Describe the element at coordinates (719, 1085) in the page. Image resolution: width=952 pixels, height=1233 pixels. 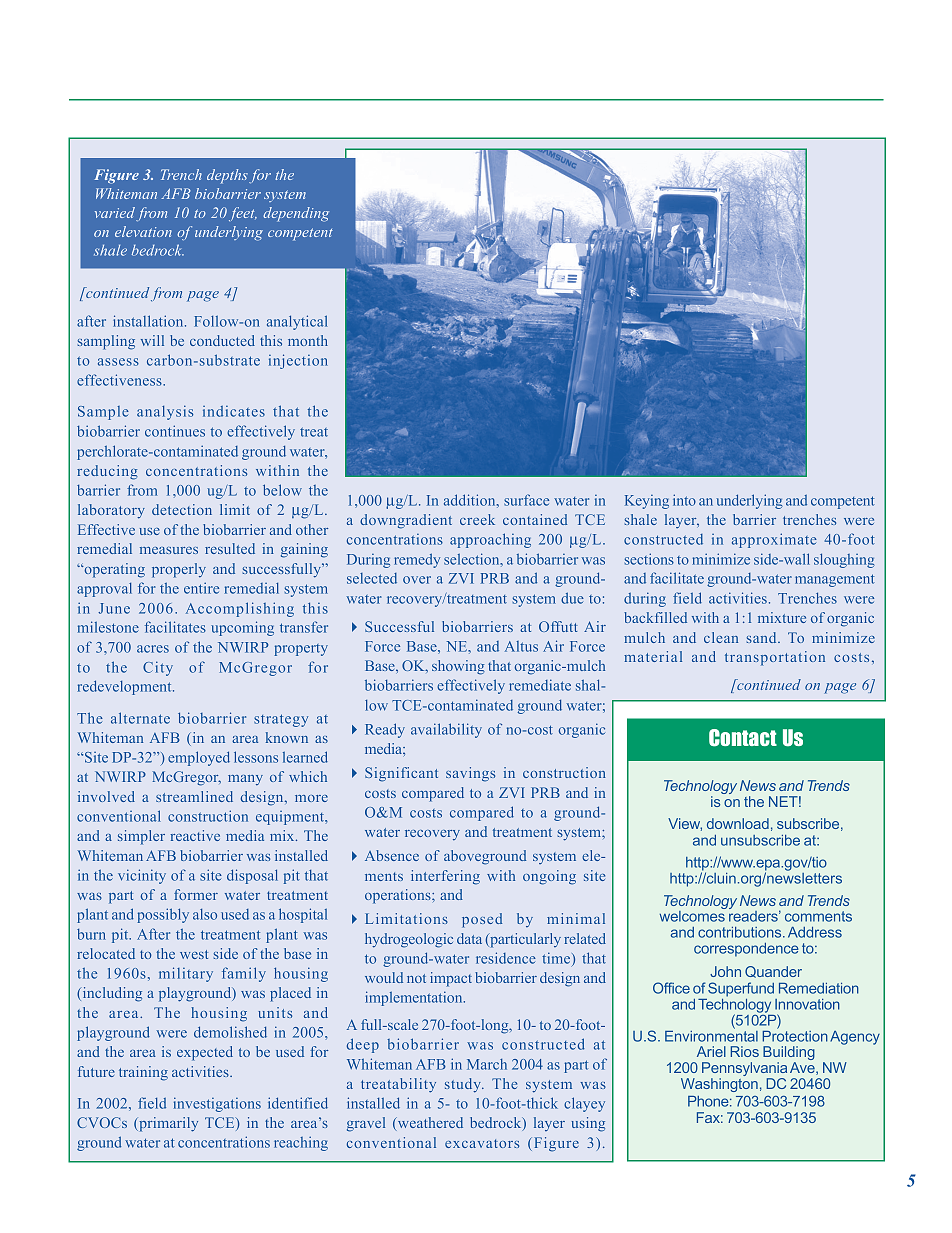
I see `Washington` at that location.
